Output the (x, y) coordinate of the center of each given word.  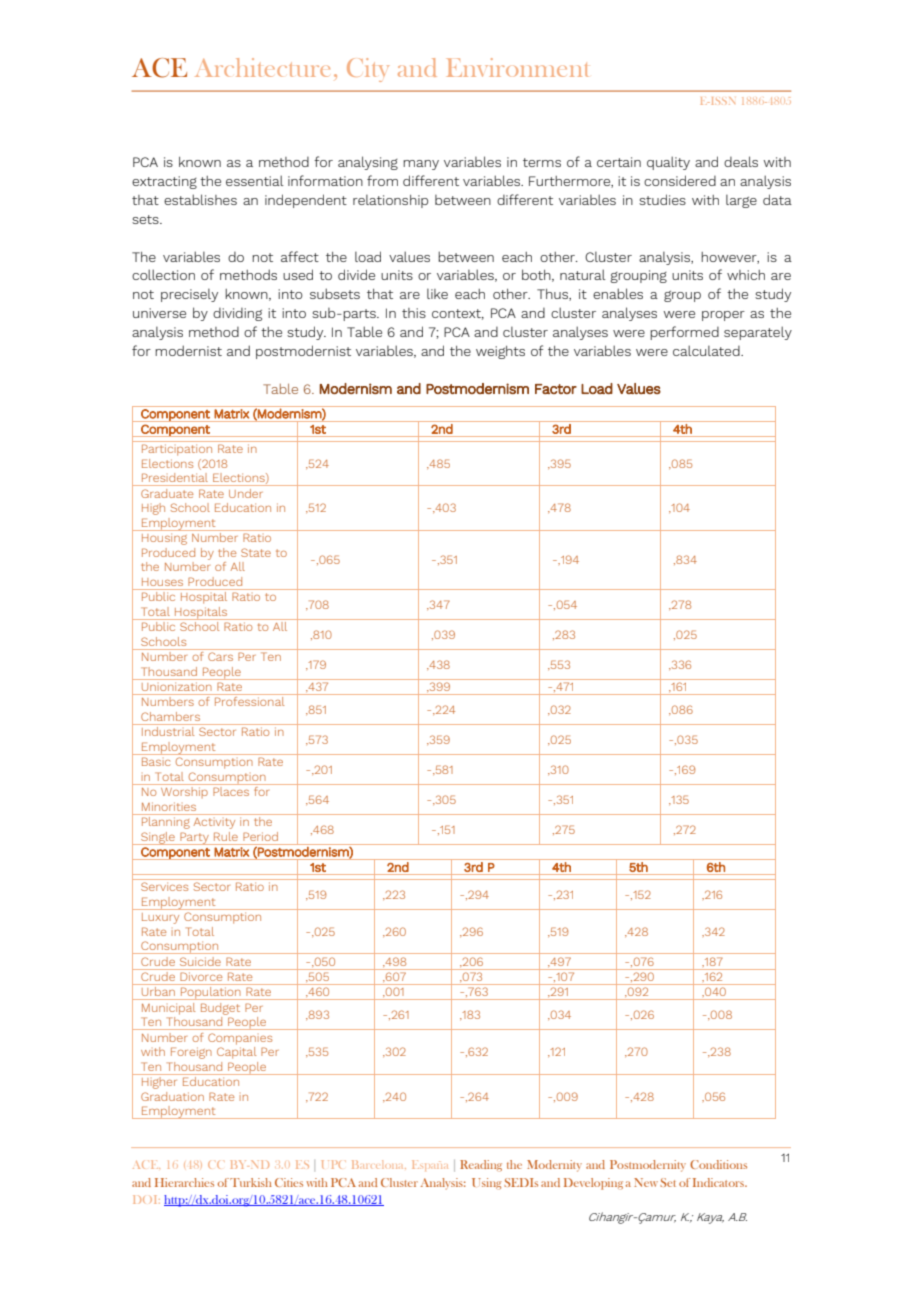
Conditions (718, 1164)
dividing (237, 314)
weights (500, 352)
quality (668, 163)
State (256, 552)
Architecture (262, 67)
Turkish (251, 1182)
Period (260, 836)
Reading (481, 1165)
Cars (220, 656)
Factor (556, 389)
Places (231, 791)
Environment (517, 67)
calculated (707, 350)
